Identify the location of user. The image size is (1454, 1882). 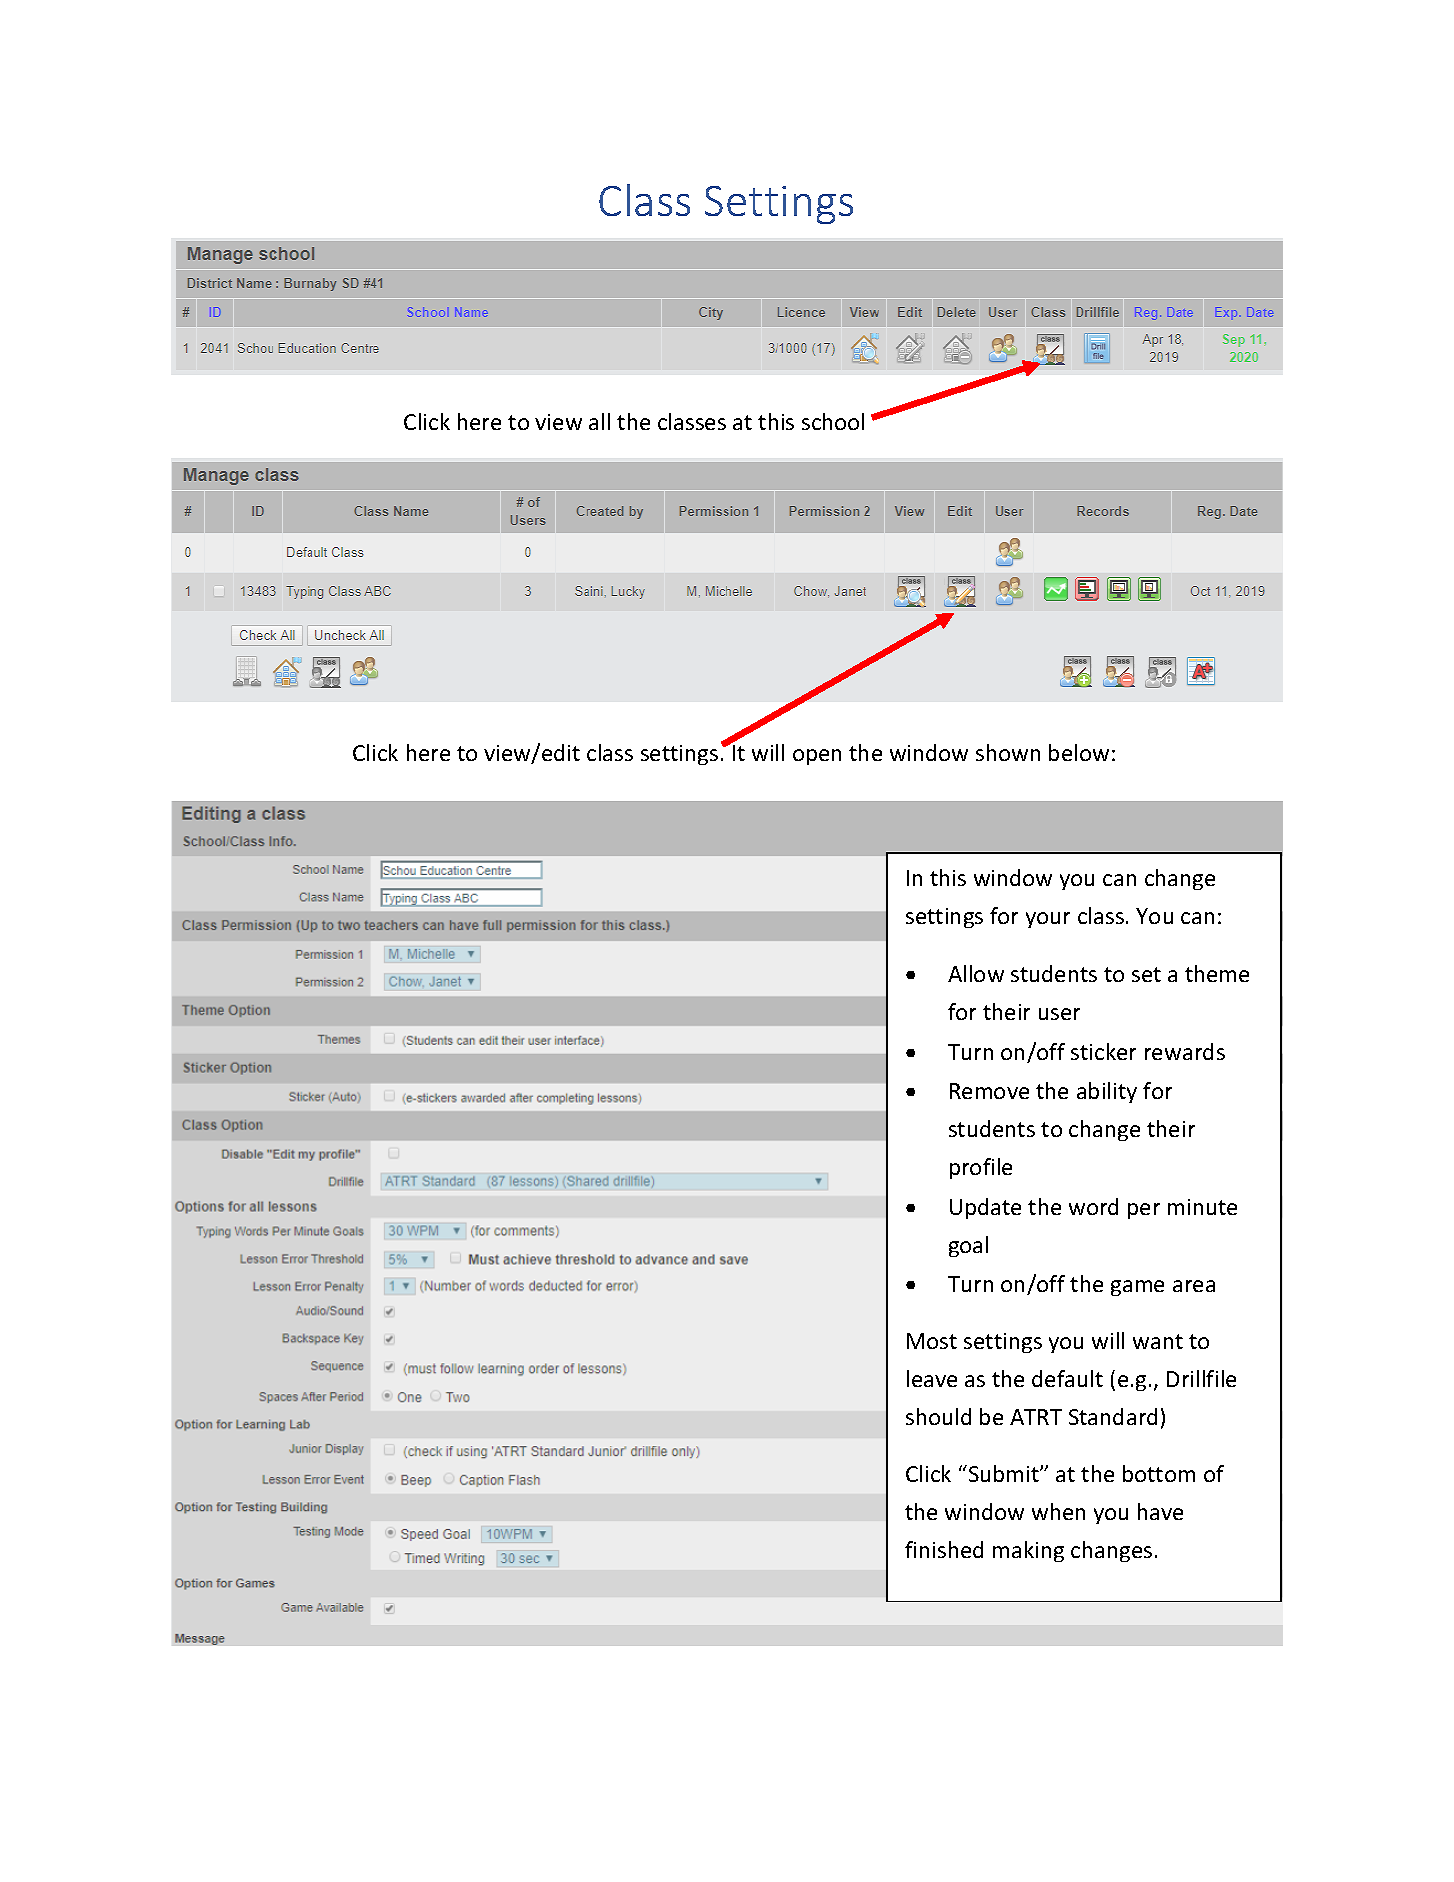
(1059, 1014).
